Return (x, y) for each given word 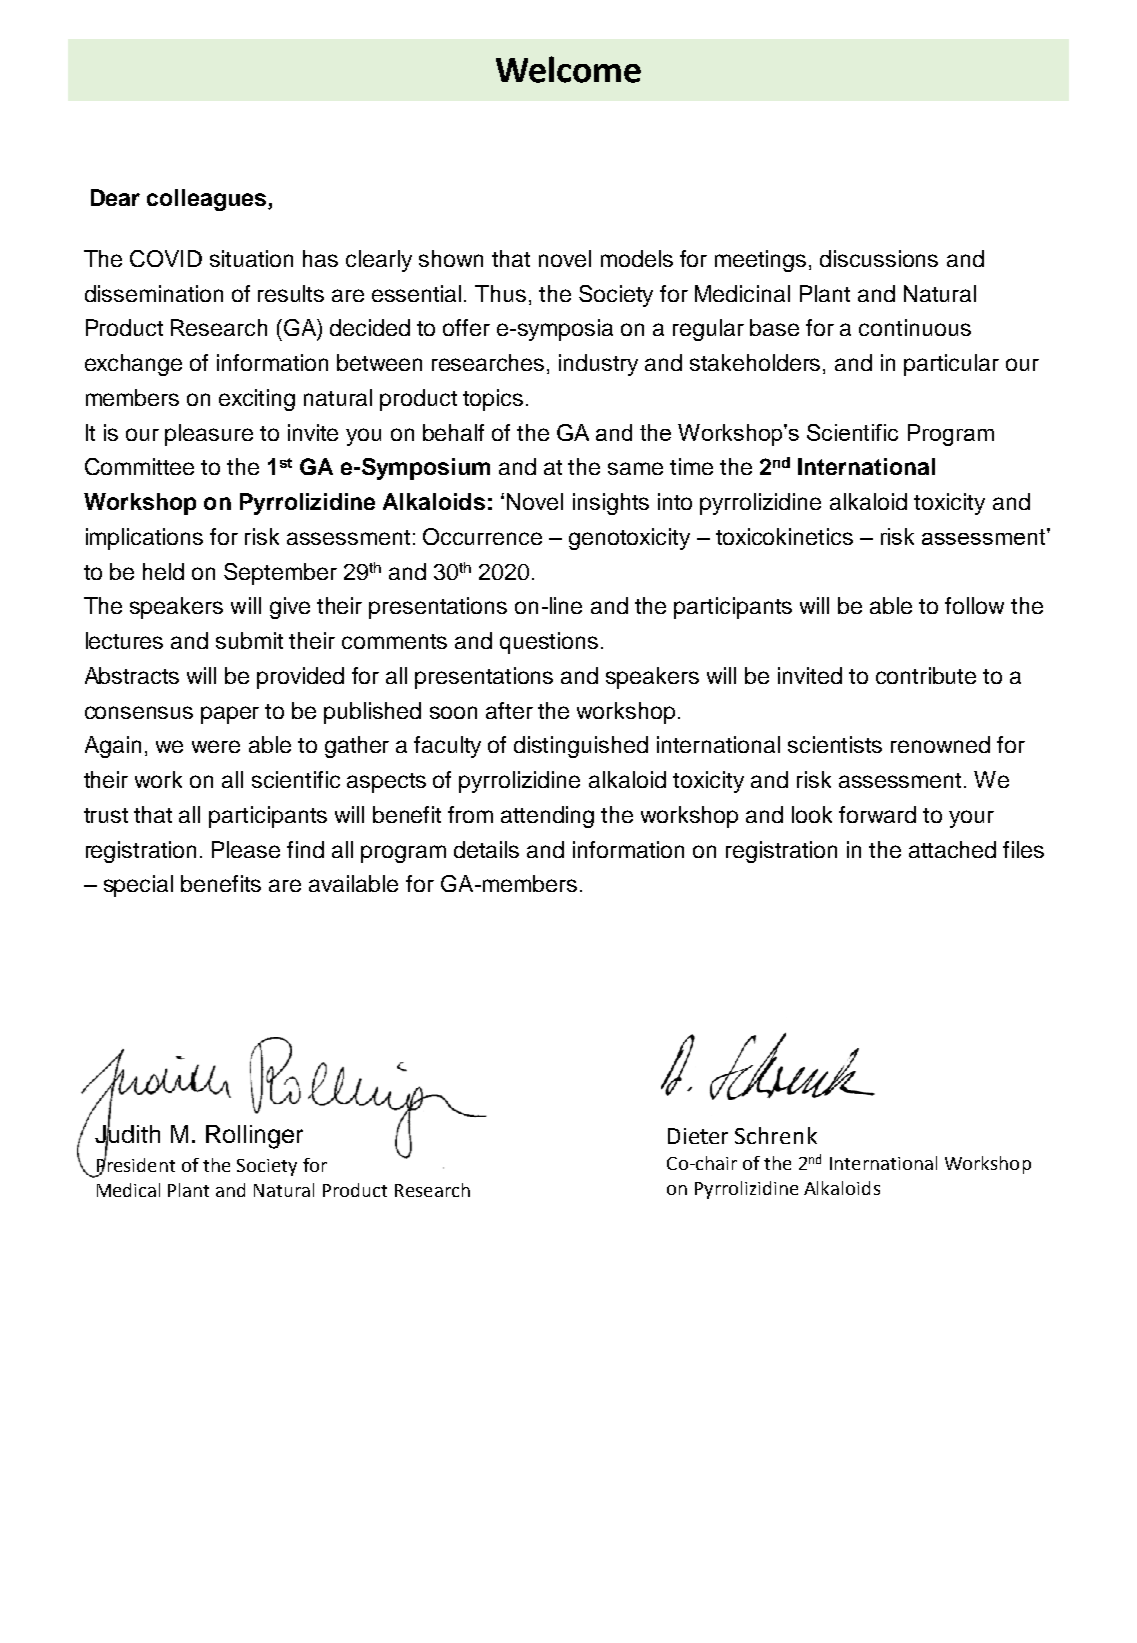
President (136, 1164)
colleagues (208, 200)
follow (974, 605)
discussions (879, 258)
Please (246, 849)
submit (249, 640)
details (486, 849)
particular (951, 365)
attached (952, 849)
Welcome (568, 69)
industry (598, 365)
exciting (257, 400)
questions (549, 643)
